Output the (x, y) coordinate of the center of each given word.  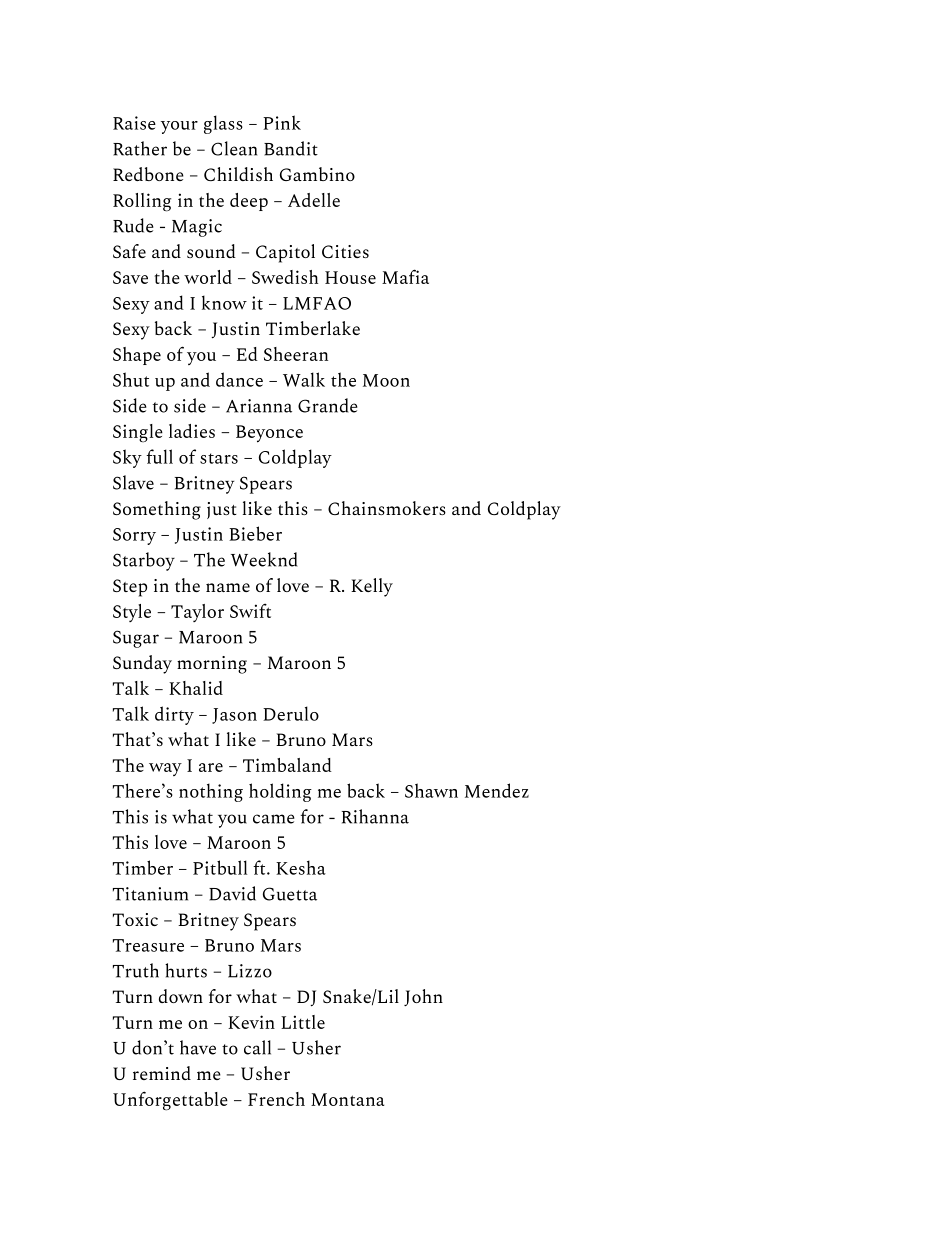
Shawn (431, 790)
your (179, 127)
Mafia (405, 276)
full (159, 456)
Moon (386, 380)
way (165, 769)
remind (162, 1073)
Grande (328, 405)
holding (280, 792)
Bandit (291, 148)
